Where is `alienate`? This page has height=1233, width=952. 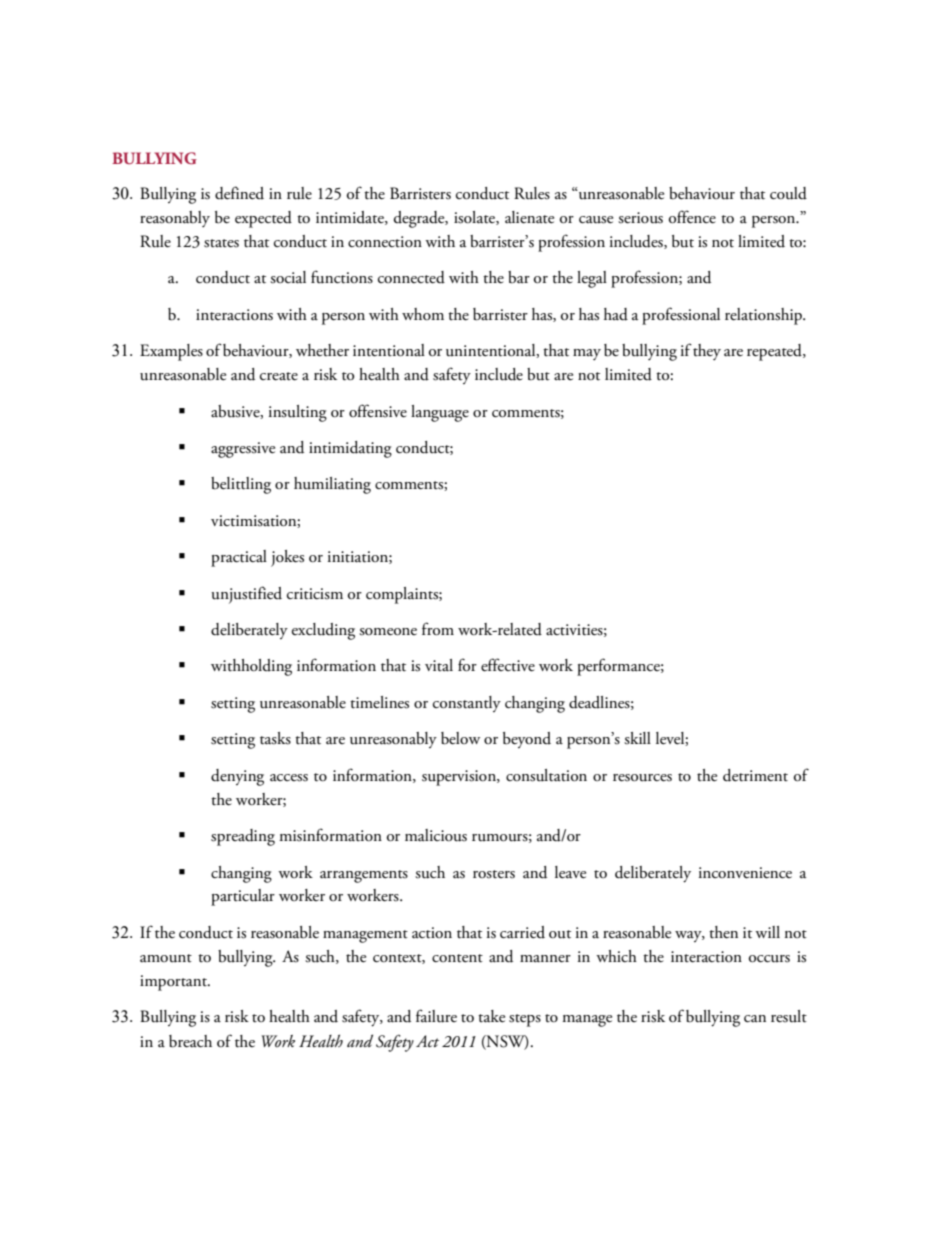 alienate is located at coordinates (529, 217).
